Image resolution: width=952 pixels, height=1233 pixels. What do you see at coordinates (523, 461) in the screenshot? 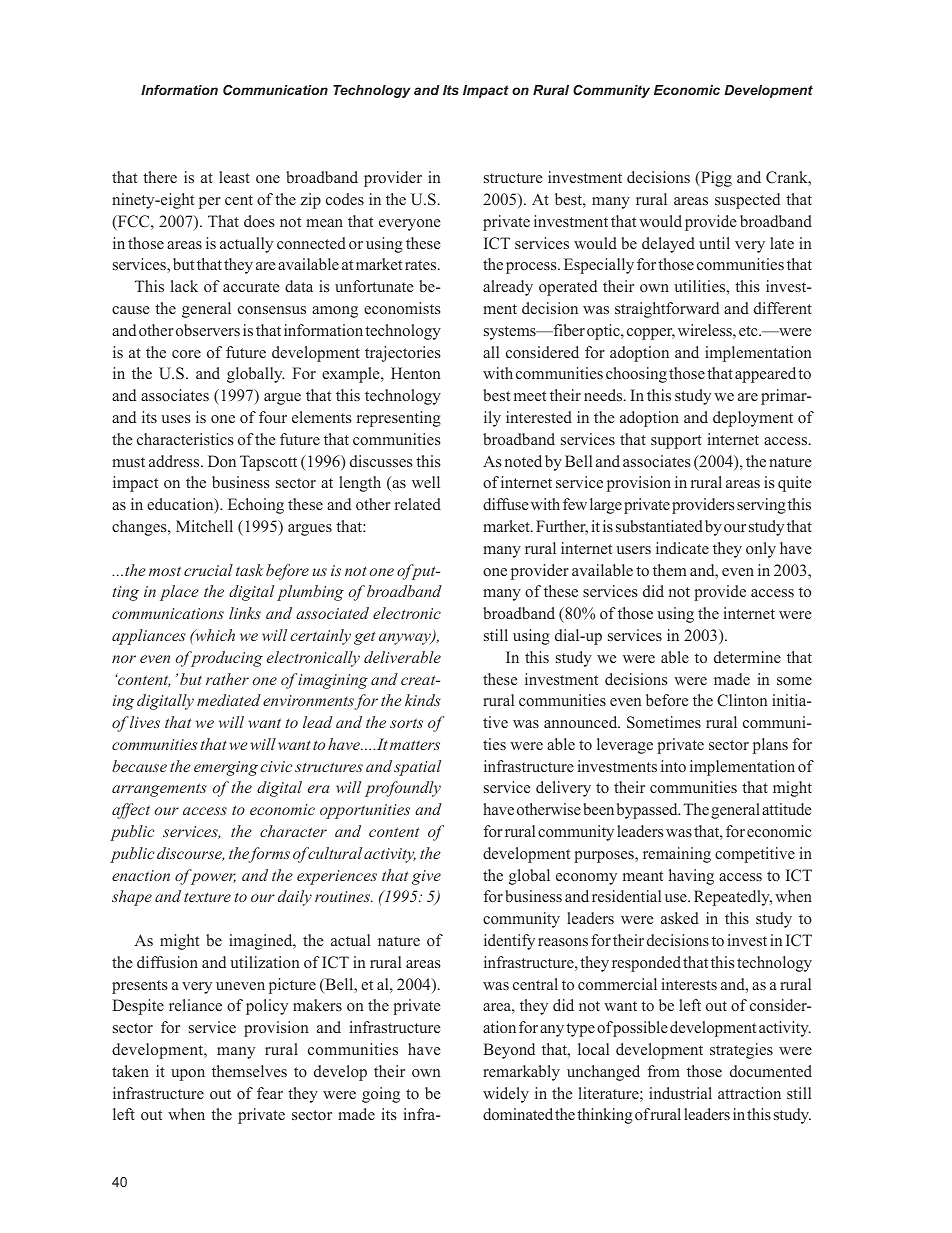
I see `noted` at bounding box center [523, 461].
